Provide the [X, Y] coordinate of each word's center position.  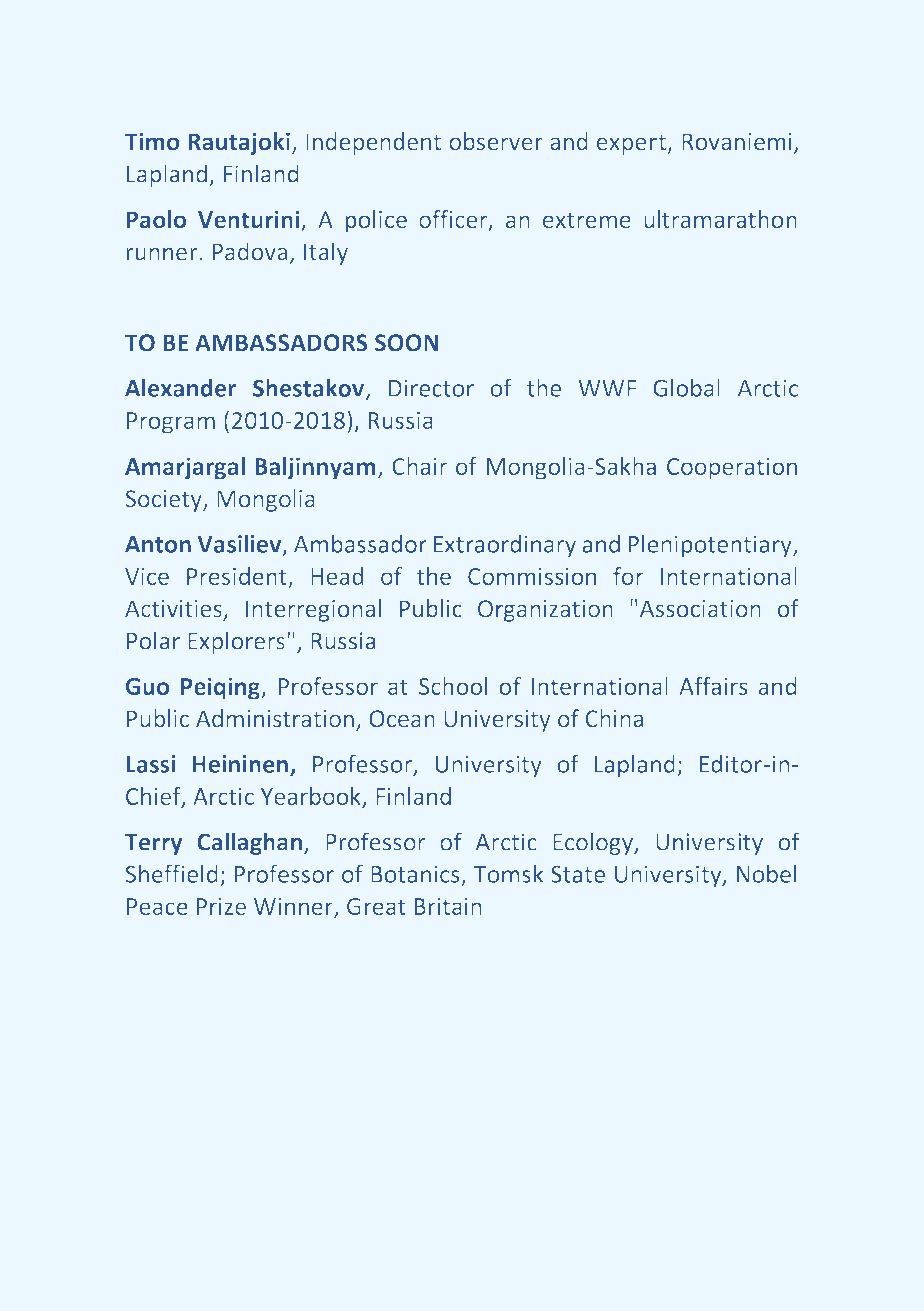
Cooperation [732, 469]
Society [165, 501]
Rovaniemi [736, 142]
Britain [448, 906]
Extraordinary [504, 546]
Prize [221, 906]
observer [496, 141]
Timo [152, 141]
